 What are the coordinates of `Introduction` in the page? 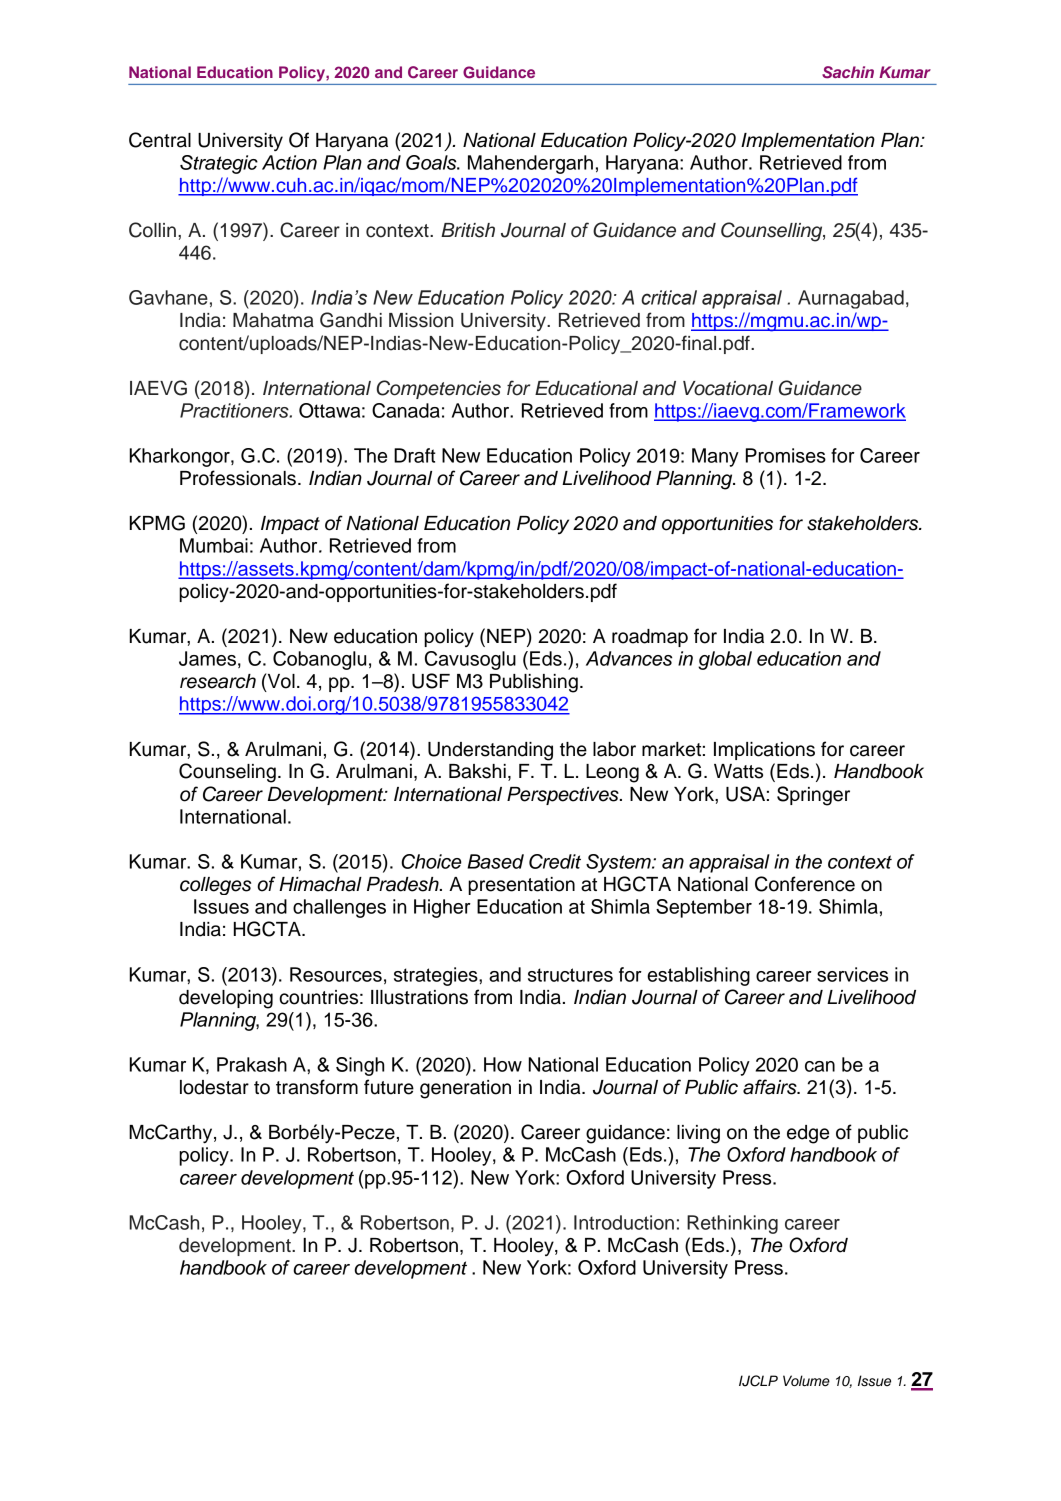 It's located at (624, 1222).
